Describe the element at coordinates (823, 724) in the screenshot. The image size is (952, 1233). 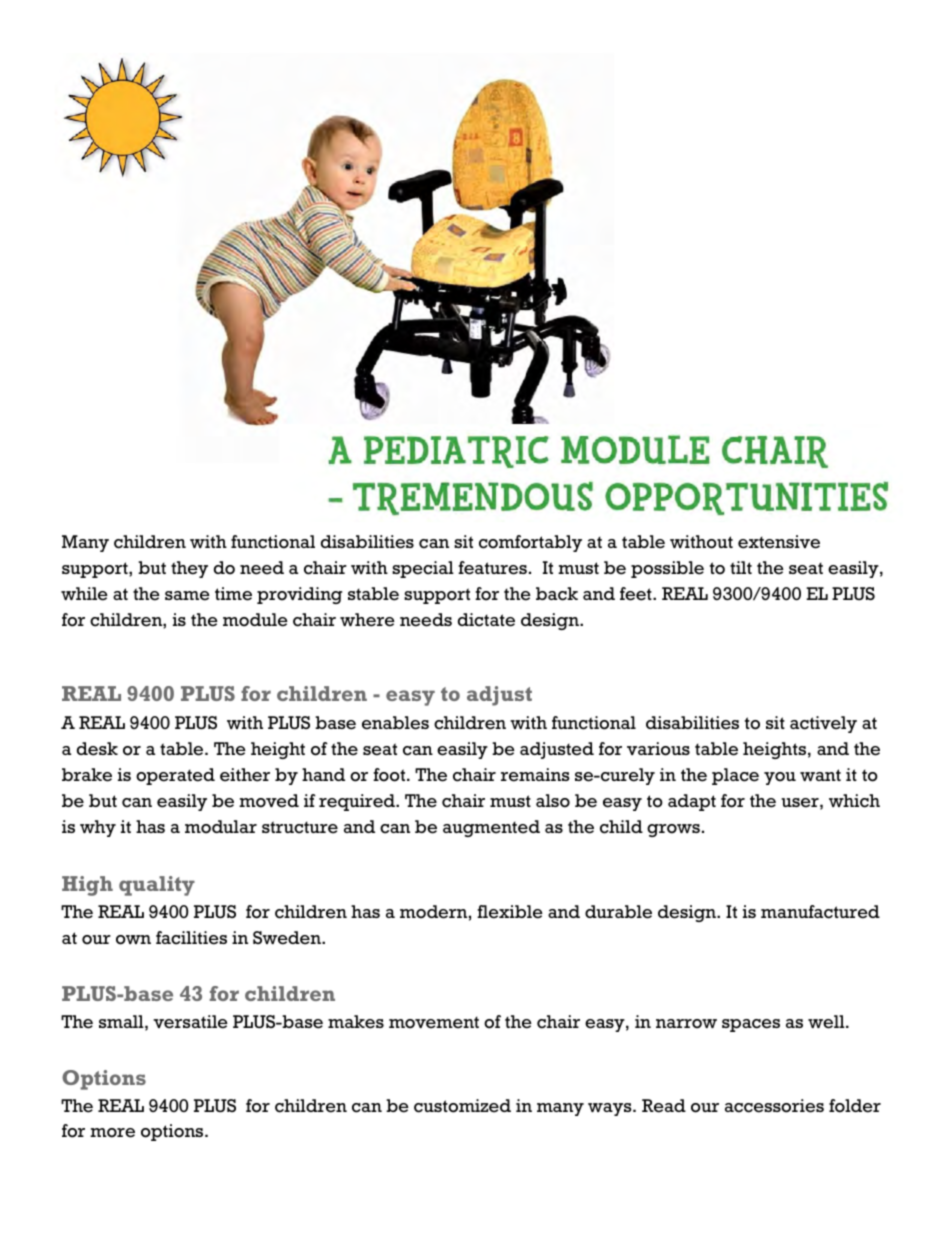
I see `actively` at that location.
